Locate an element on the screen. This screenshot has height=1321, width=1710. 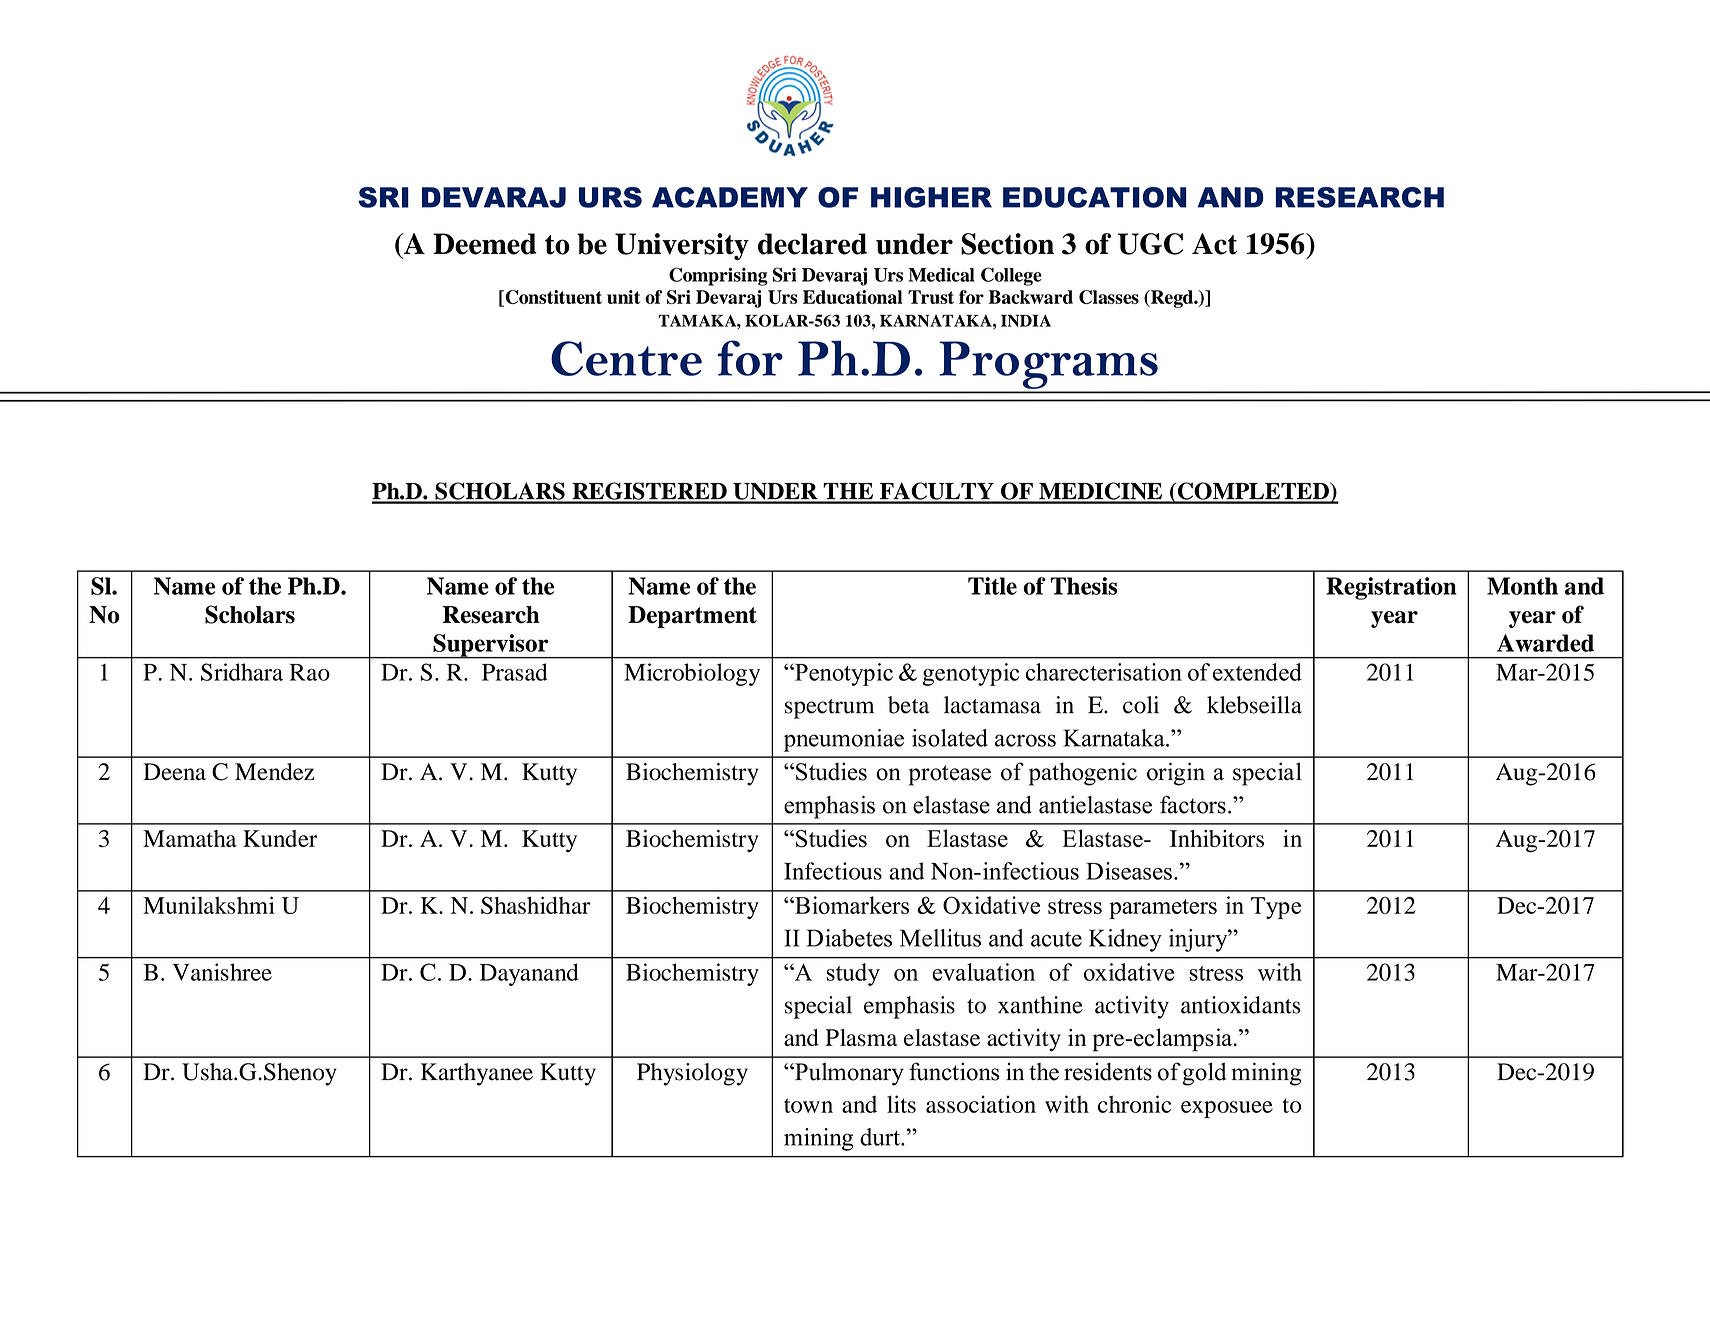
Deemed is located at coordinates (485, 244).
